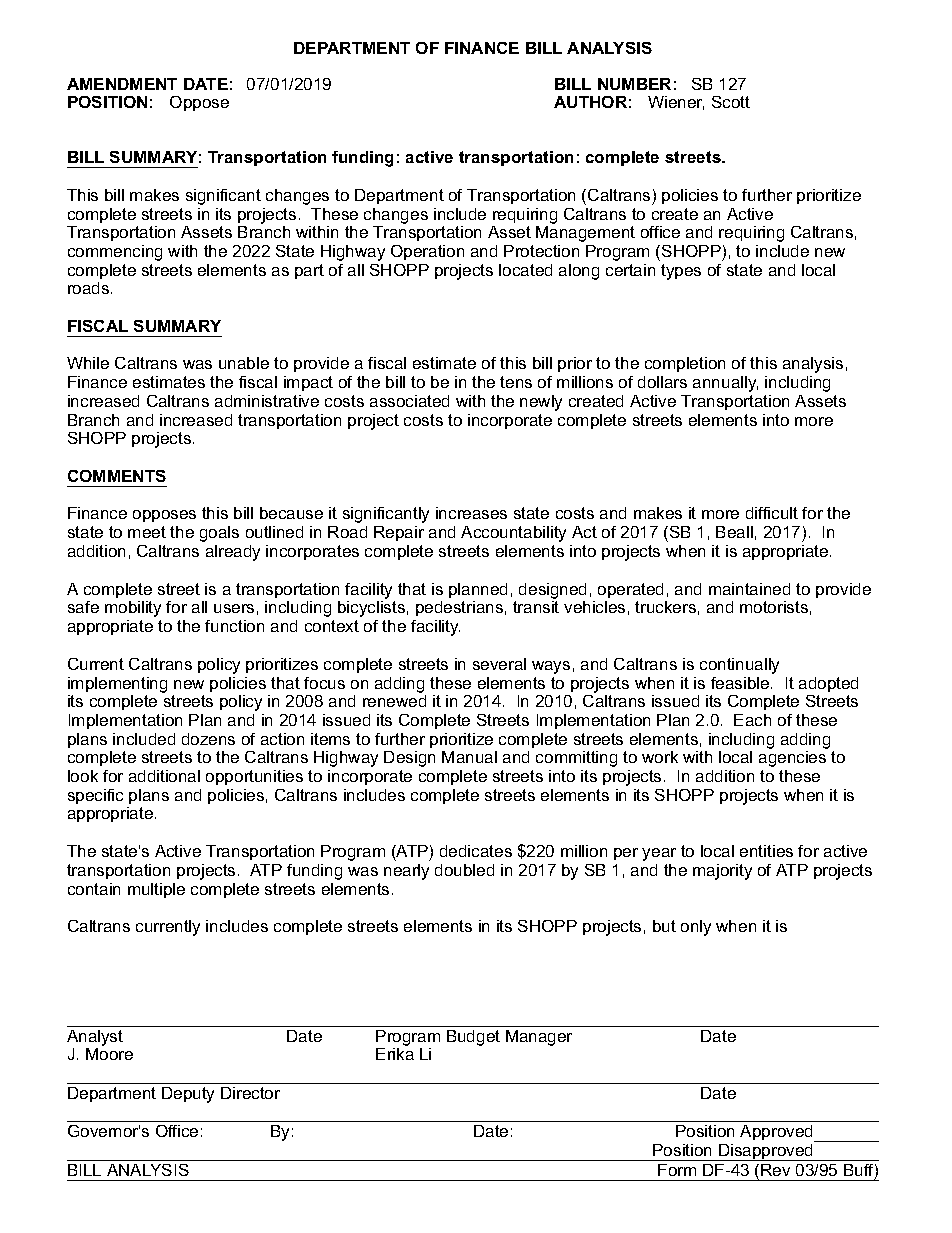 This image has height=1233, width=952. Describe the element at coordinates (427, 252) in the image. I see `Operation` at that location.
